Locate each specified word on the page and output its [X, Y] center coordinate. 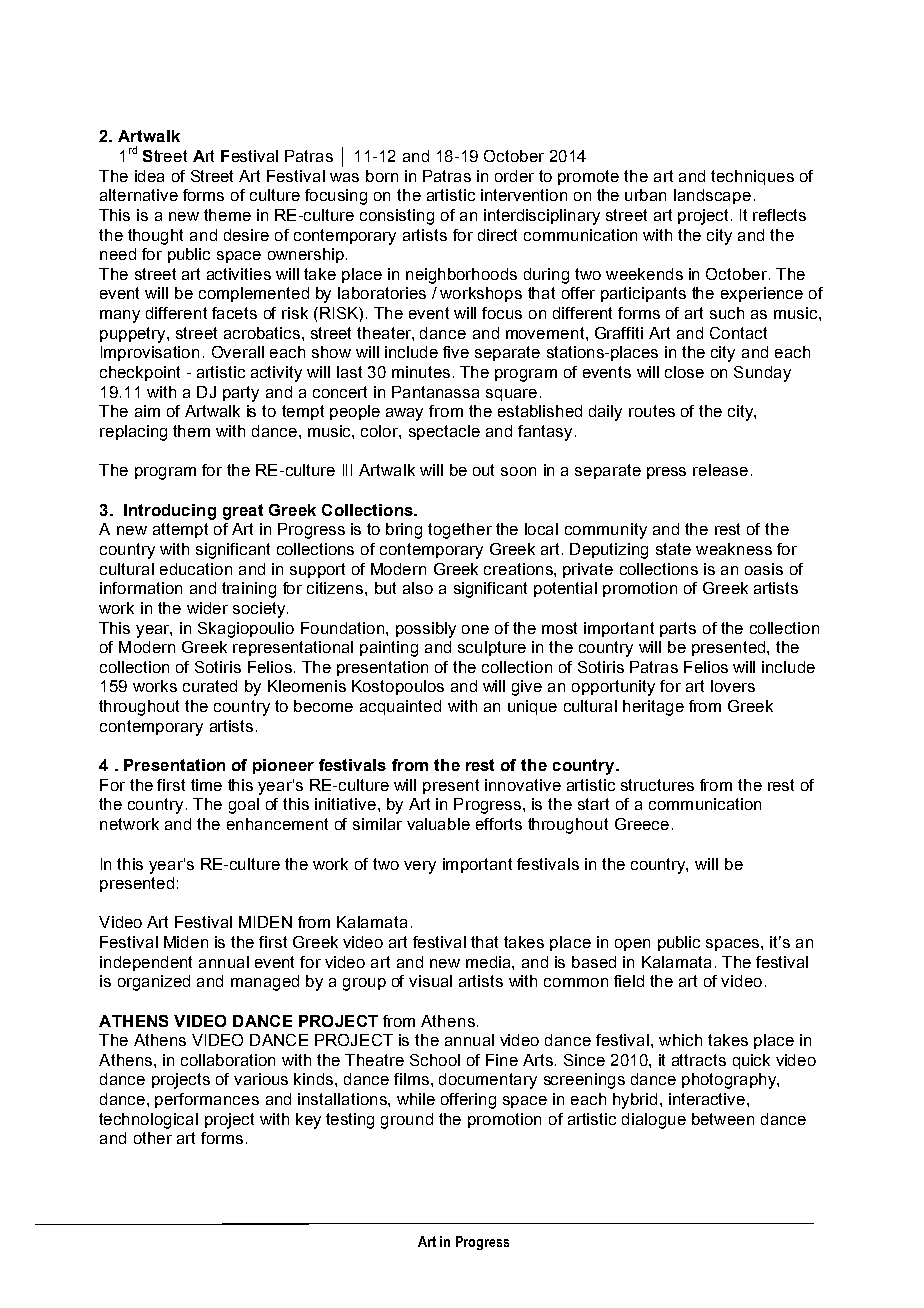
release [720, 470]
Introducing [170, 512]
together [460, 531]
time [206, 785]
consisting [397, 217]
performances [207, 1100]
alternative [139, 195]
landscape [712, 196]
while [416, 1099]
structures [657, 785]
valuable [438, 824]
